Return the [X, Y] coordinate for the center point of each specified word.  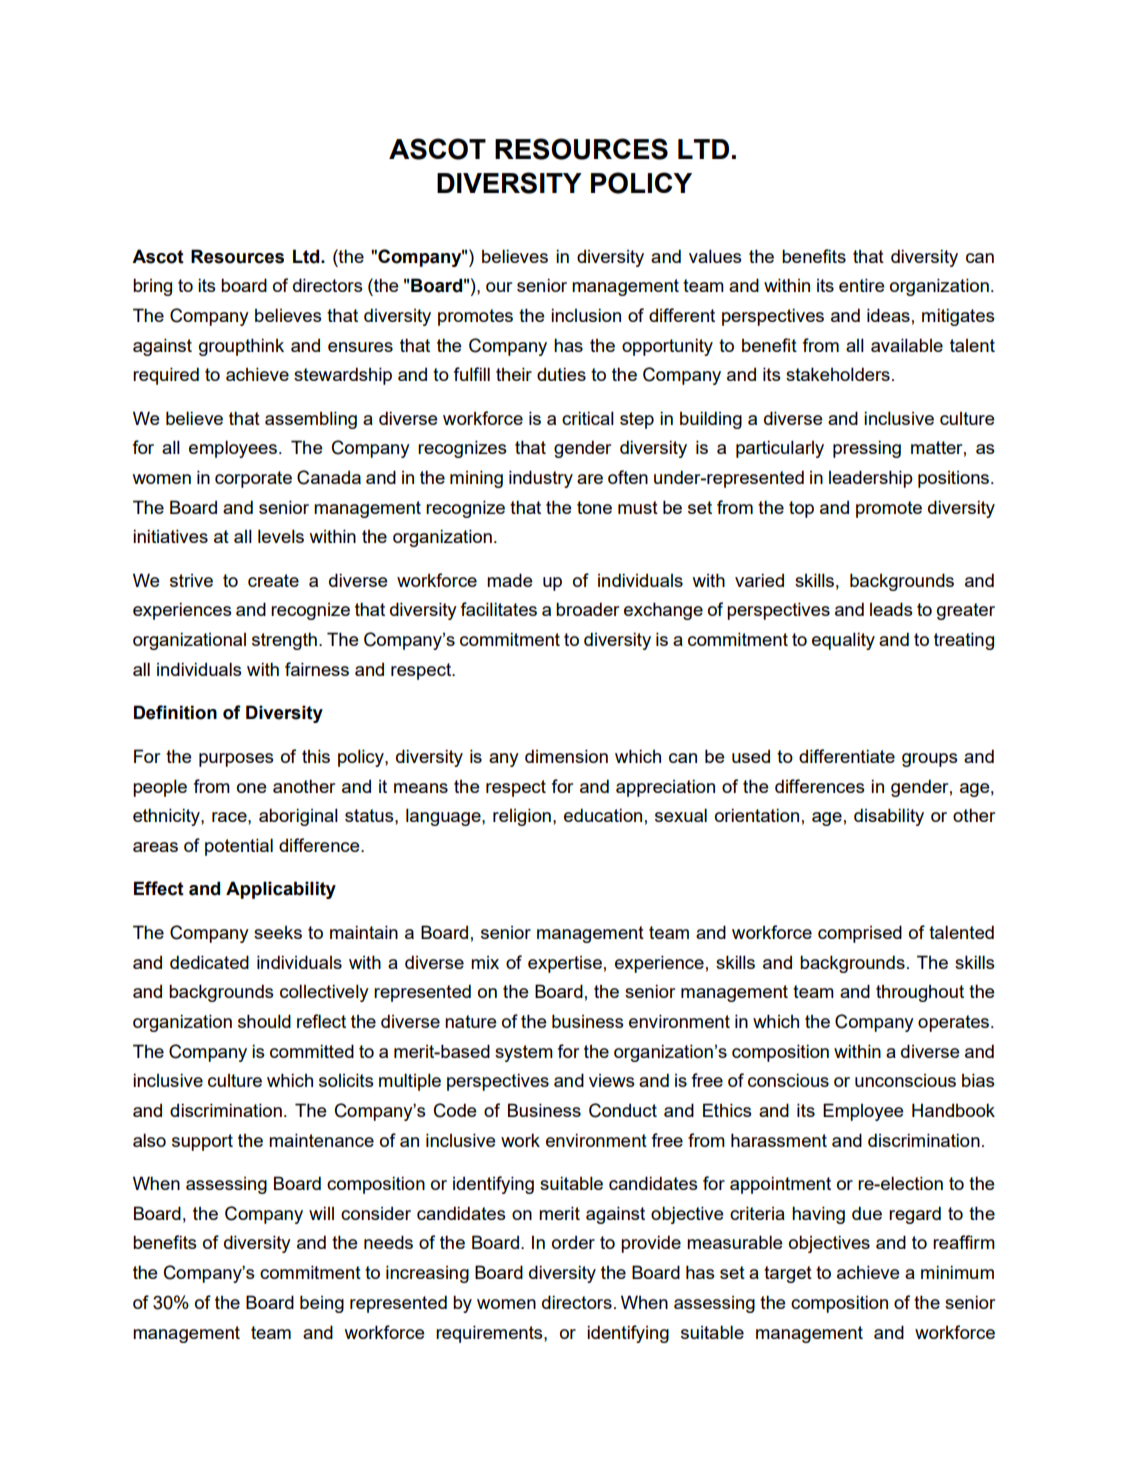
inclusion [586, 315]
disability [889, 817]
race [230, 817]
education [603, 815]
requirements [490, 1334]
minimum [957, 1272]
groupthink [241, 347]
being [322, 1304]
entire [862, 285]
